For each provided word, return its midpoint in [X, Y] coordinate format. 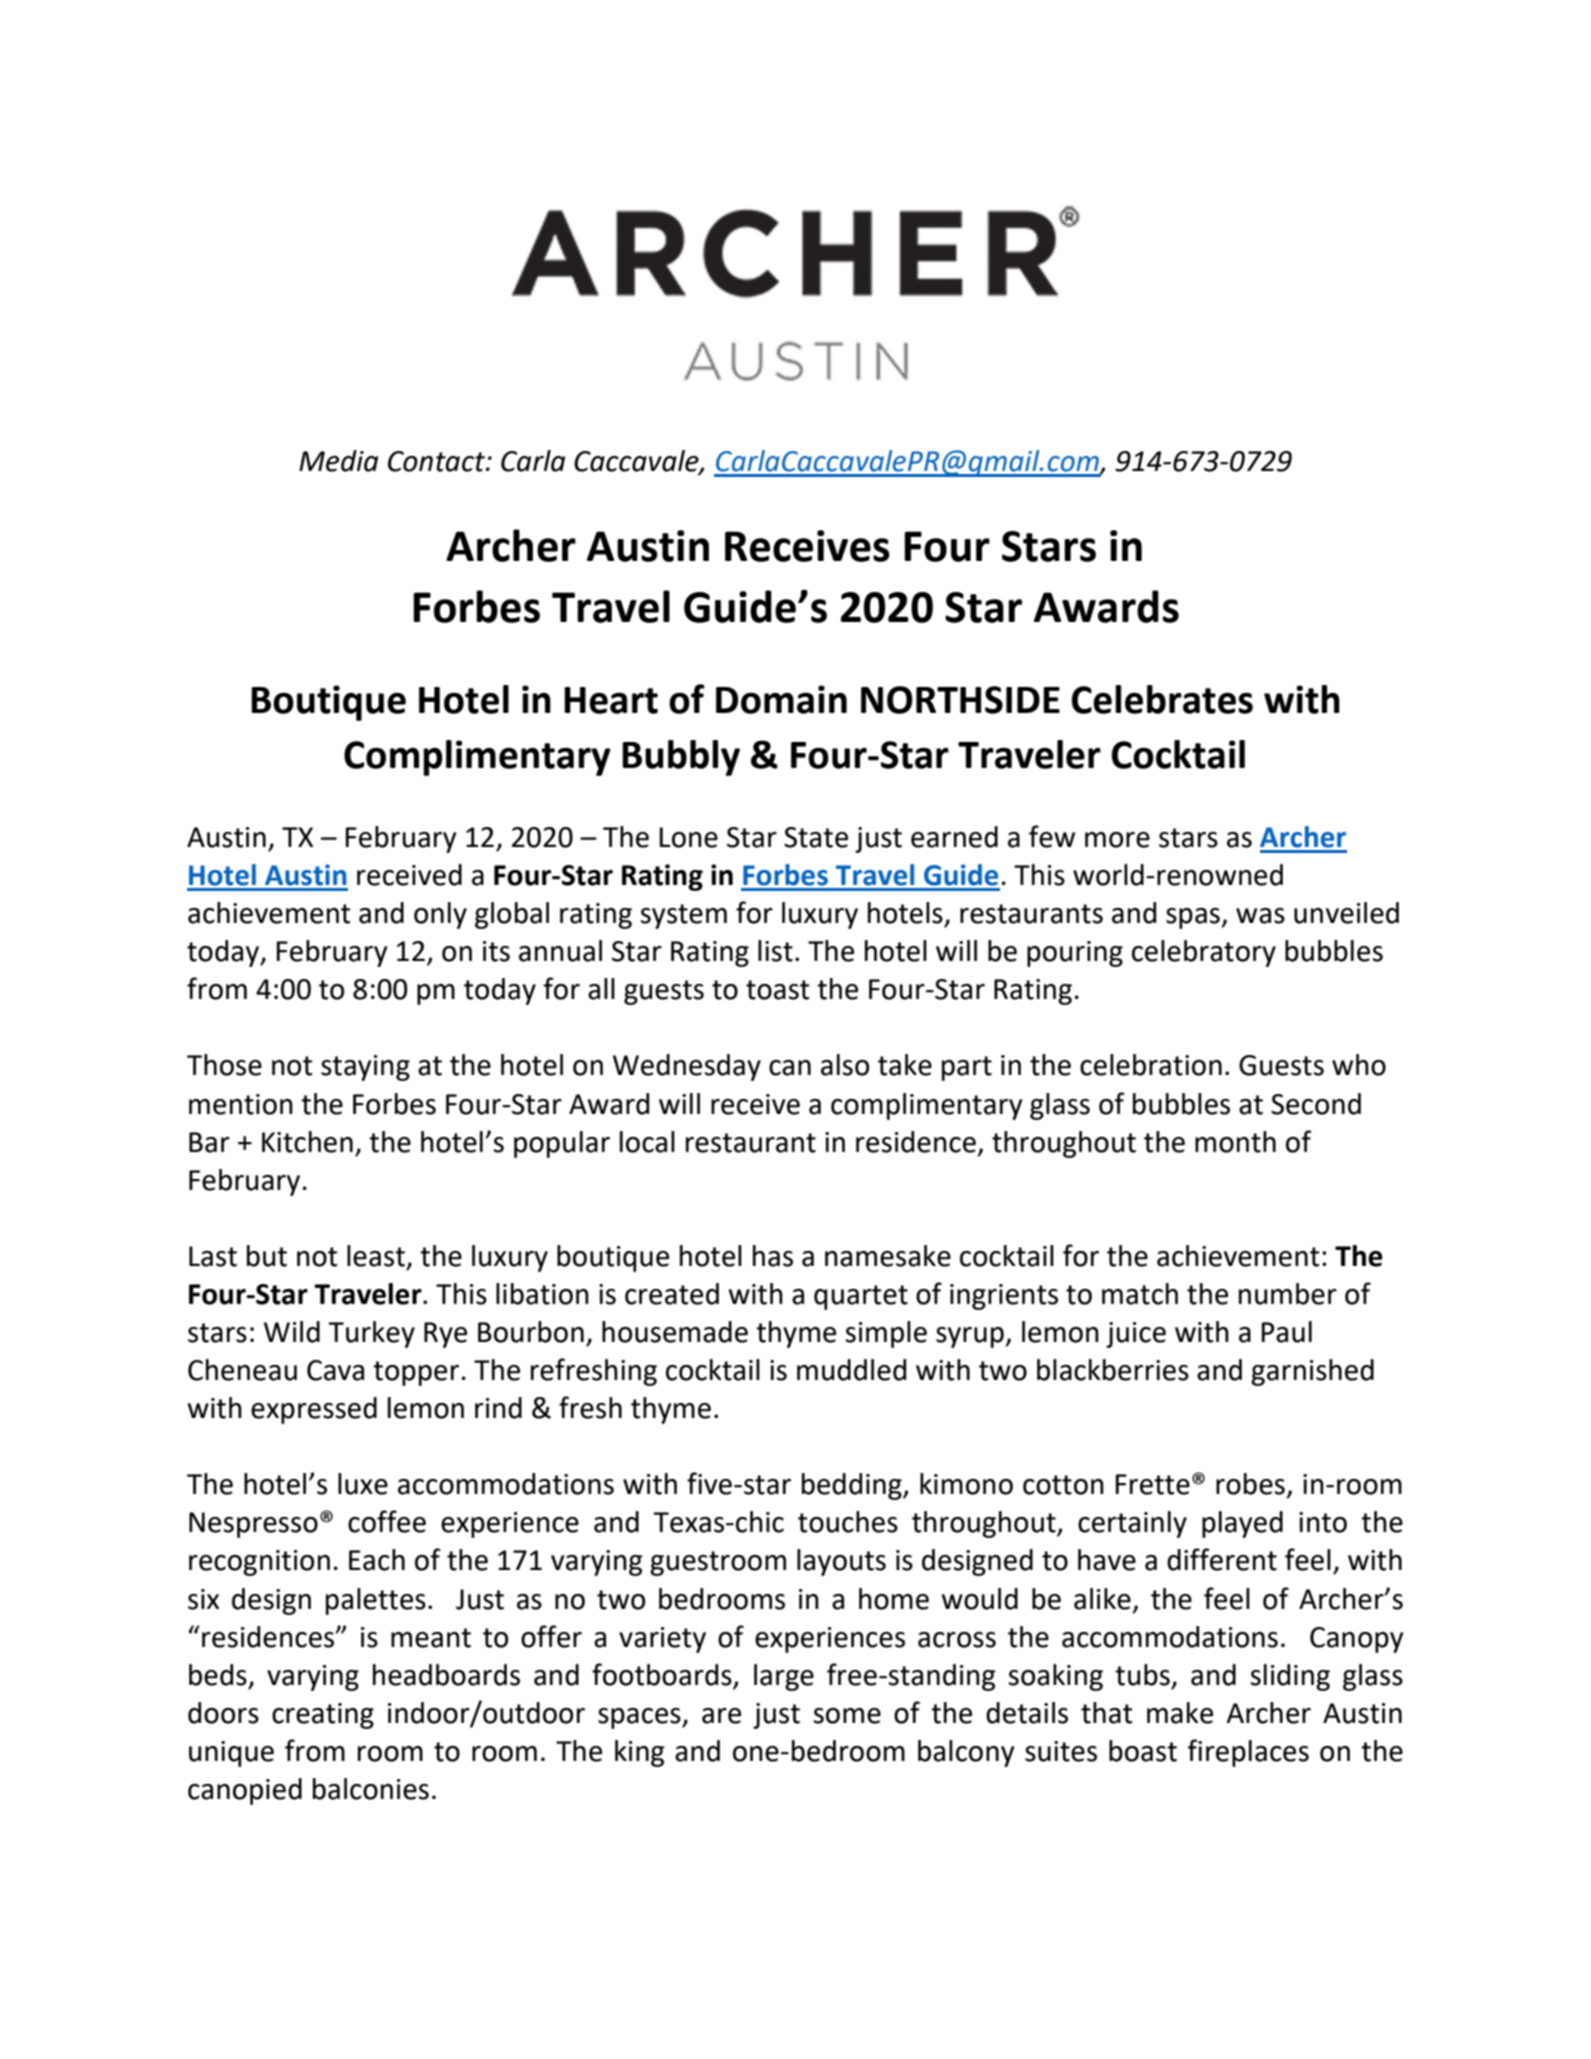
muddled [851, 1370]
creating [323, 1716]
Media [338, 461]
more [1117, 840]
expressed [314, 1410]
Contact [437, 461]
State [816, 837]
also [845, 1065]
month [1235, 1142]
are [721, 1716]
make [1180, 1713]
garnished [1312, 1372]
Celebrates [1162, 699]
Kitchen [307, 1142]
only [440, 915]
